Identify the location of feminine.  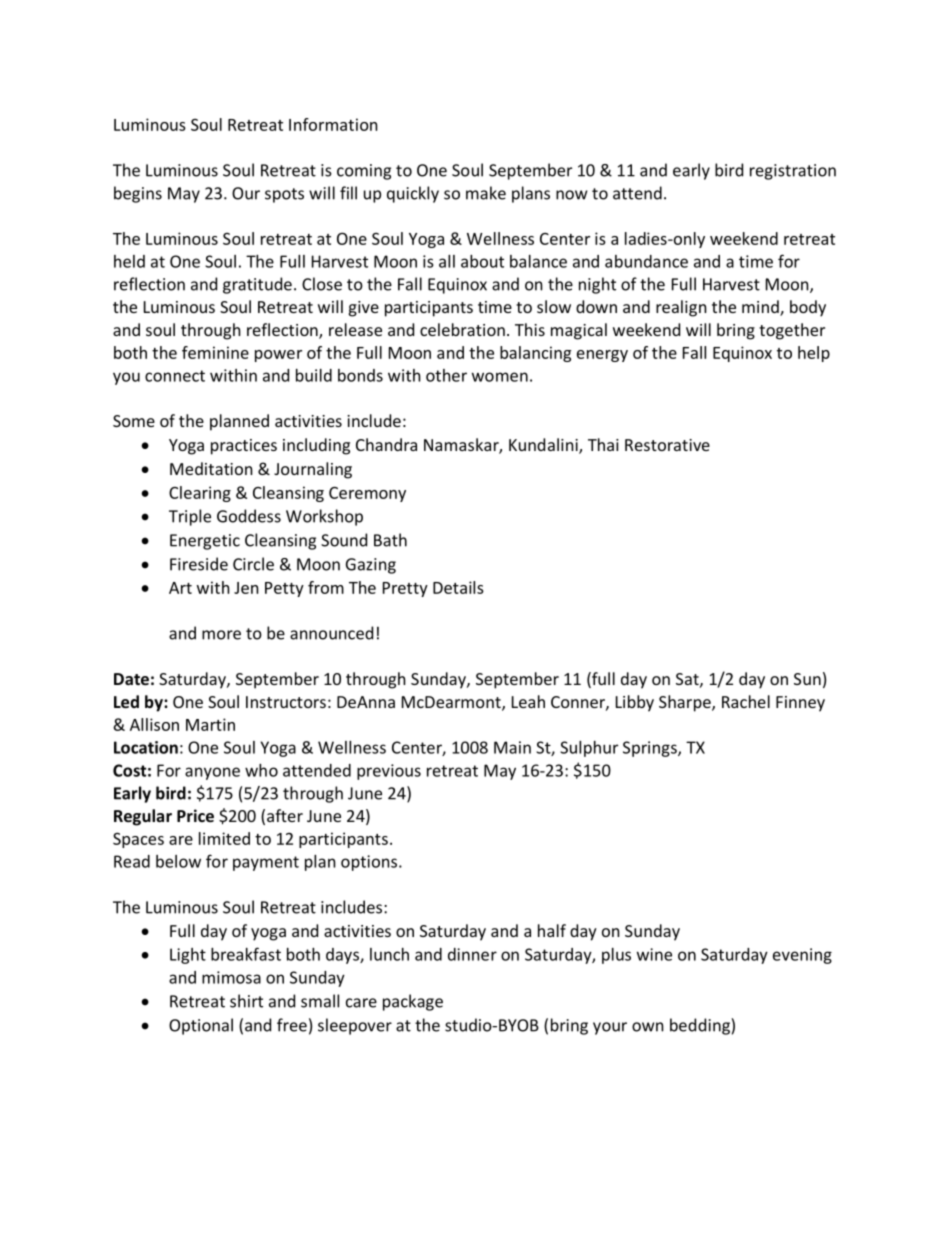
(215, 352).
